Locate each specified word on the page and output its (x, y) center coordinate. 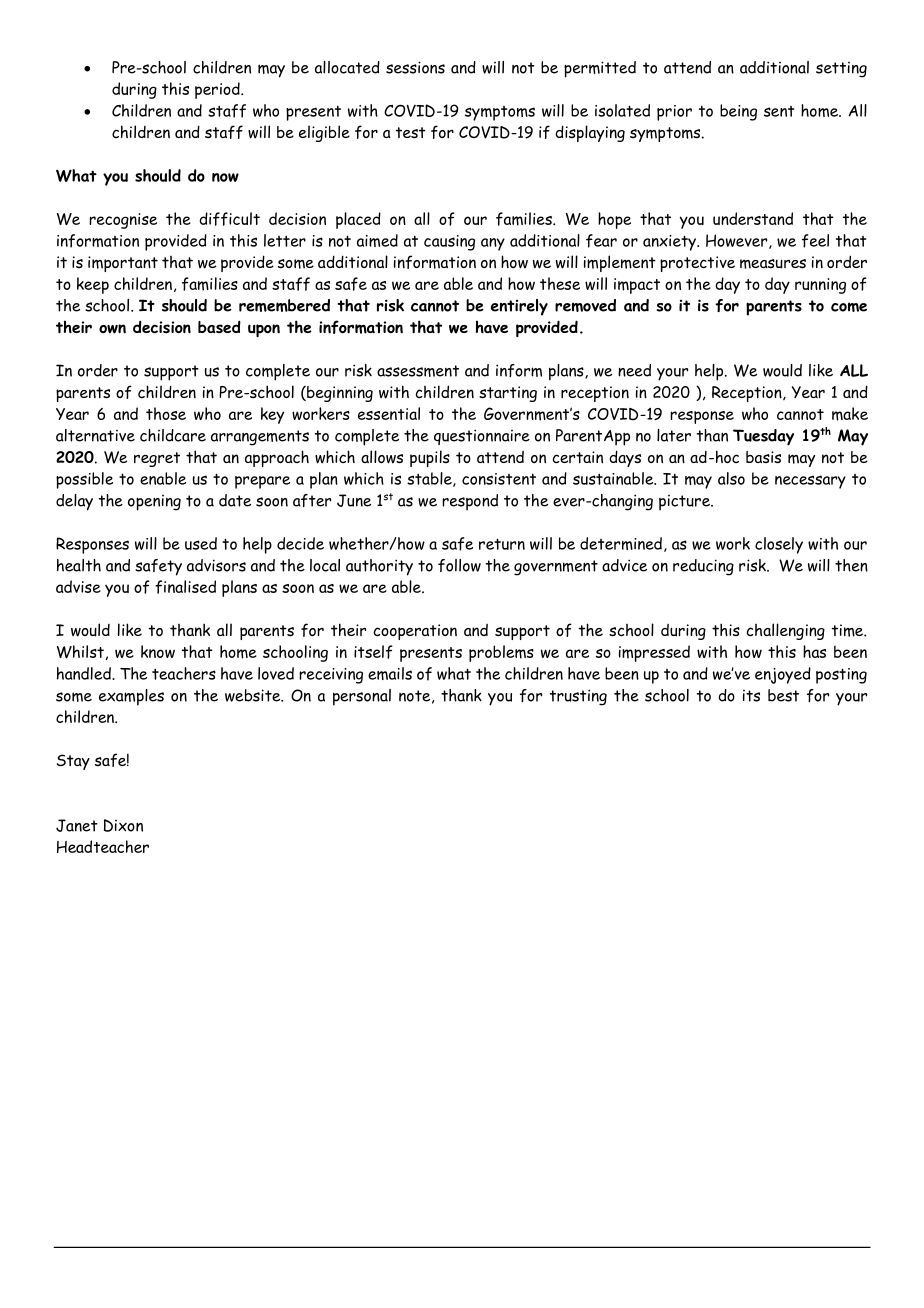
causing (449, 243)
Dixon (123, 825)
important (123, 264)
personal (362, 697)
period (218, 90)
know (158, 651)
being (738, 112)
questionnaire (482, 437)
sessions (415, 67)
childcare (173, 435)
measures (773, 264)
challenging (785, 631)
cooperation (415, 632)
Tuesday (763, 437)
